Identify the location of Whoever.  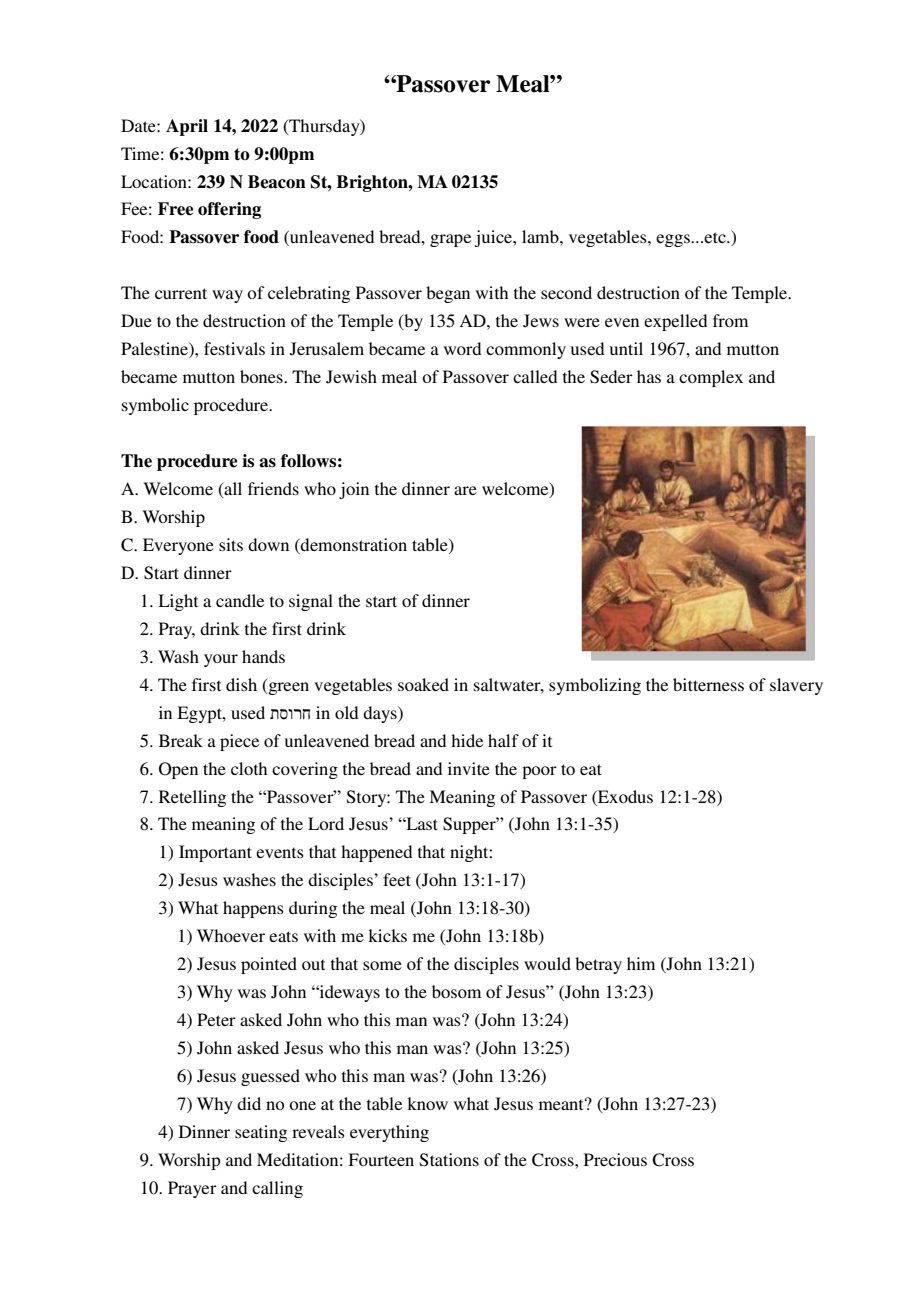
(231, 935).
